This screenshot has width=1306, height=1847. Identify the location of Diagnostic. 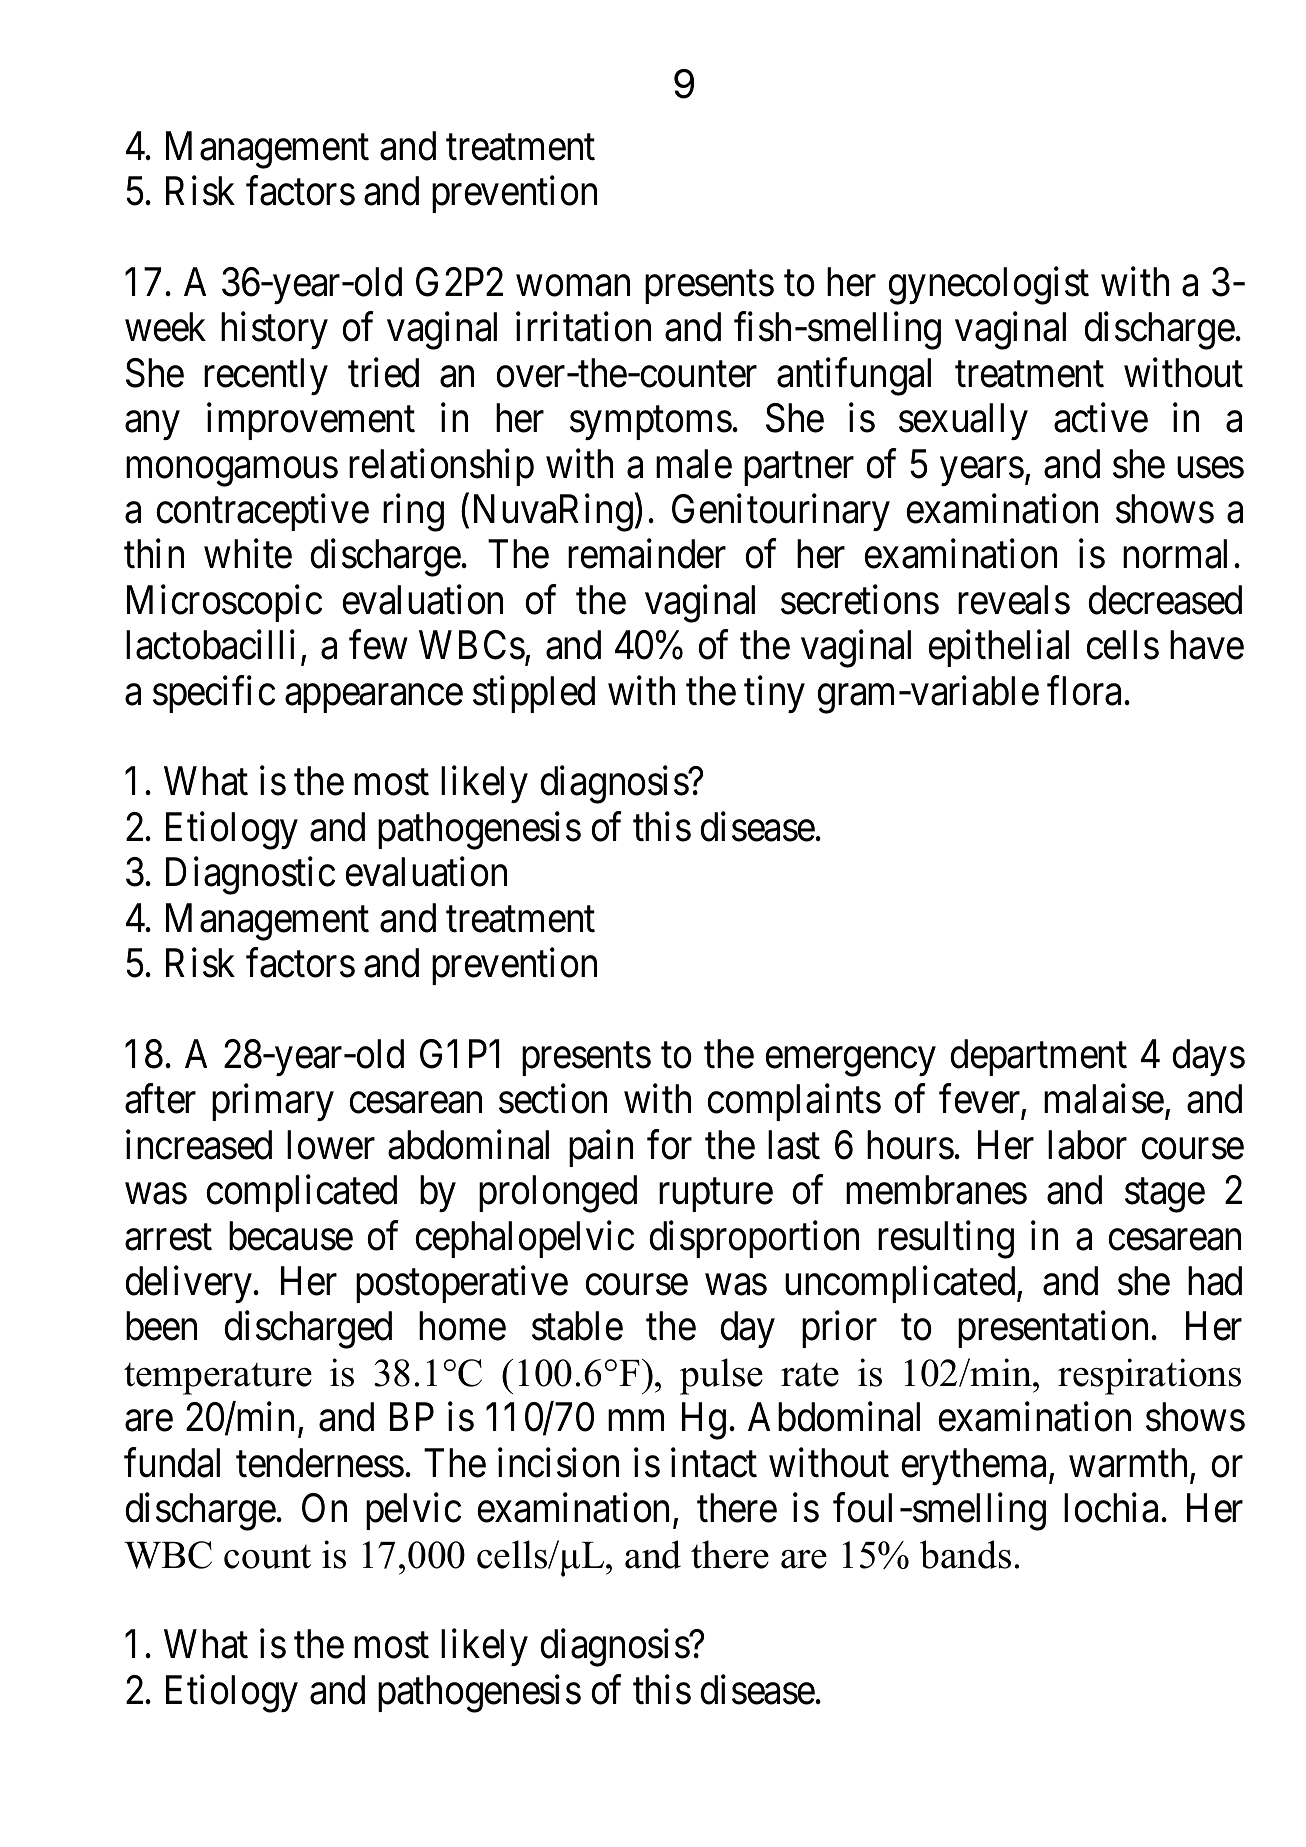
(250, 876).
